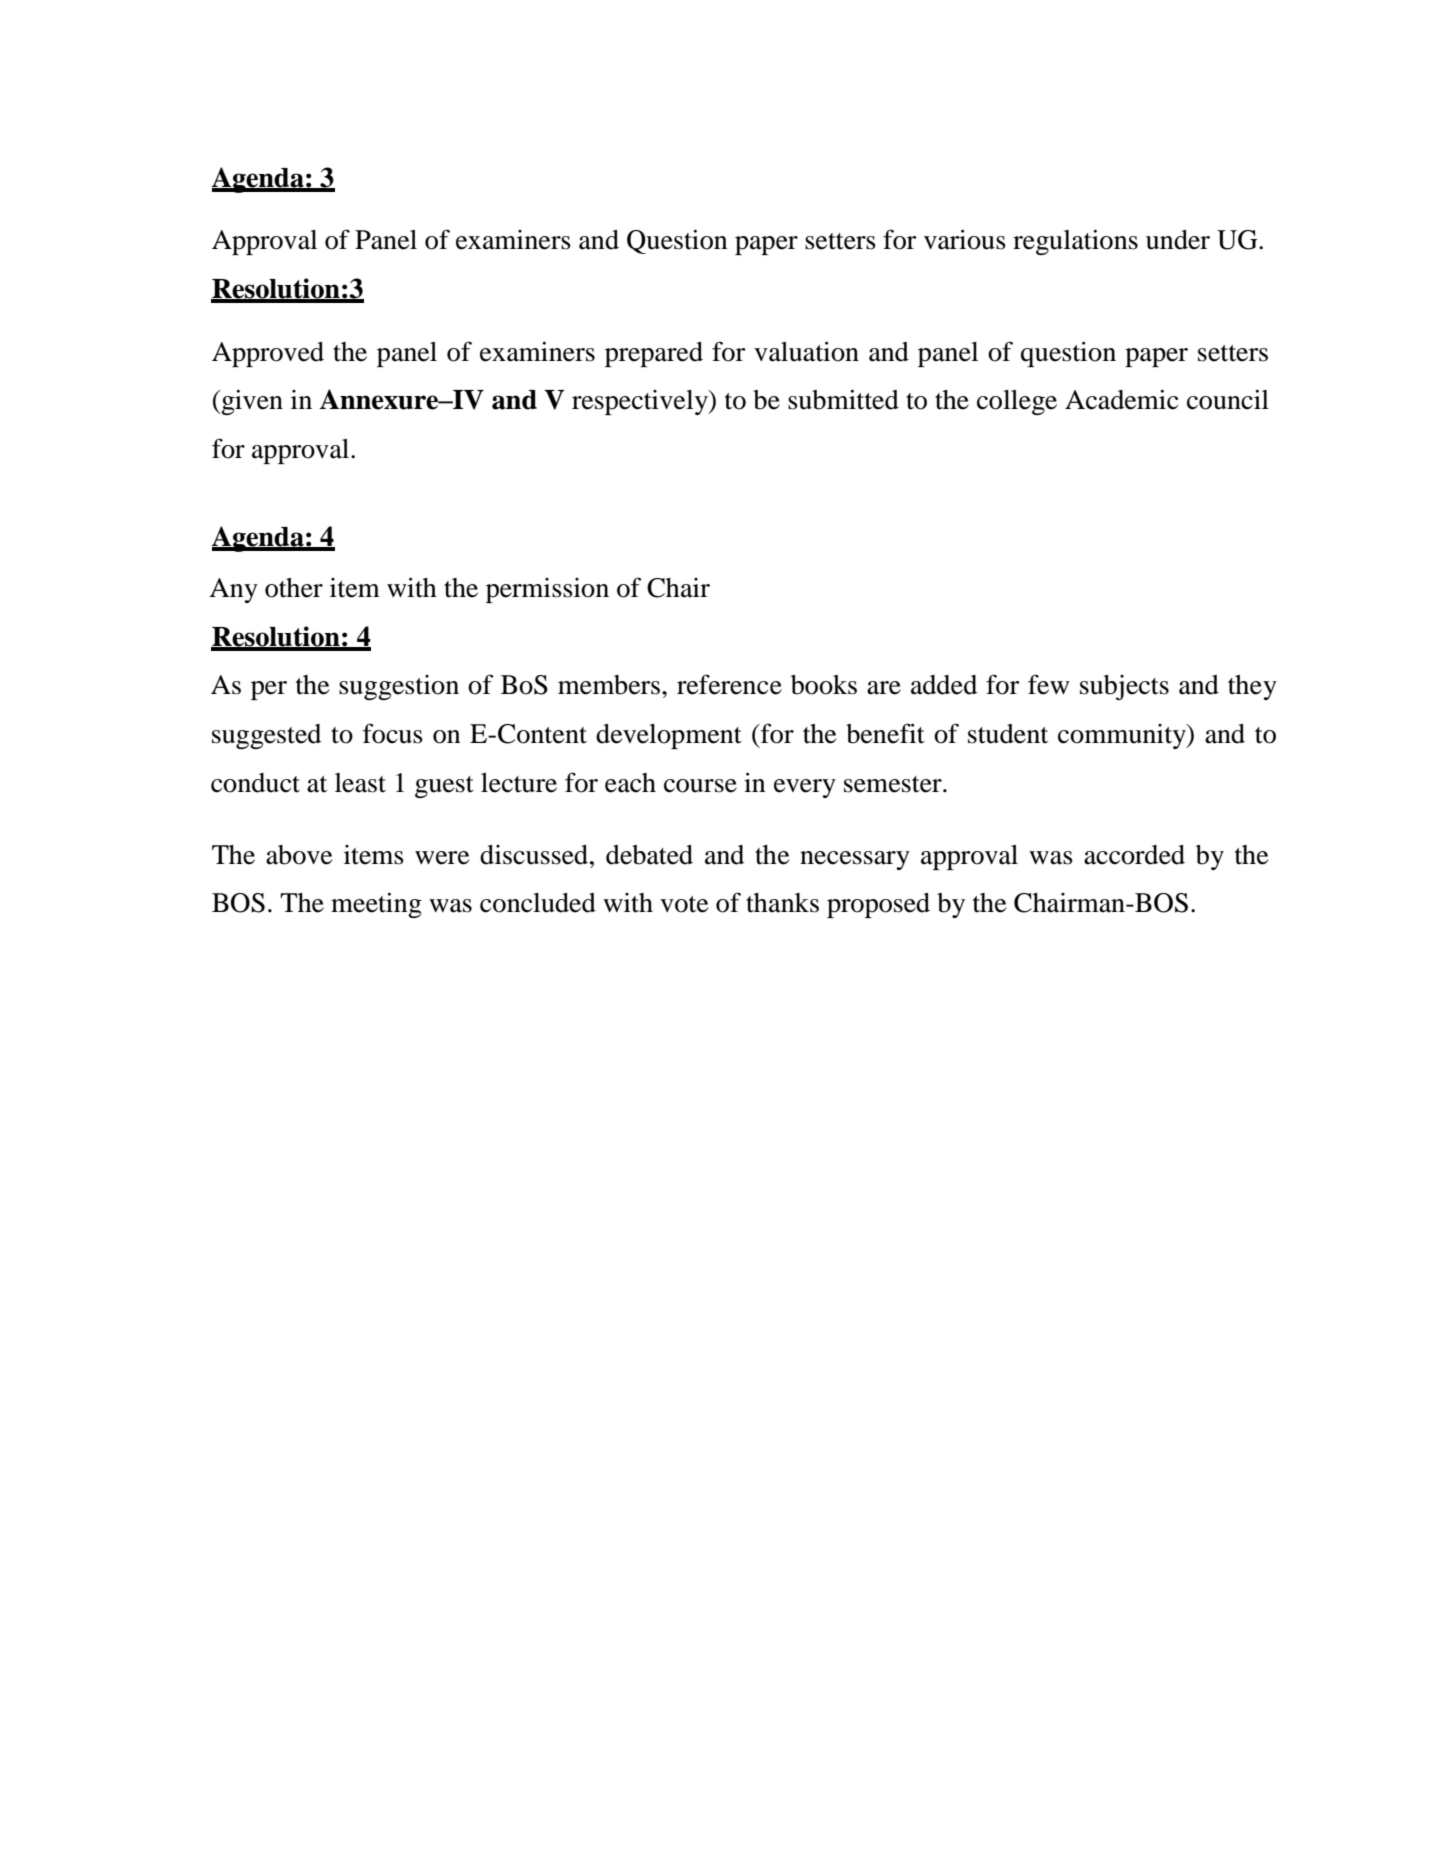 Image resolution: width=1439 pixels, height=1862 pixels. Describe the element at coordinates (1121, 399) in the screenshot. I see `Academic` at that location.
